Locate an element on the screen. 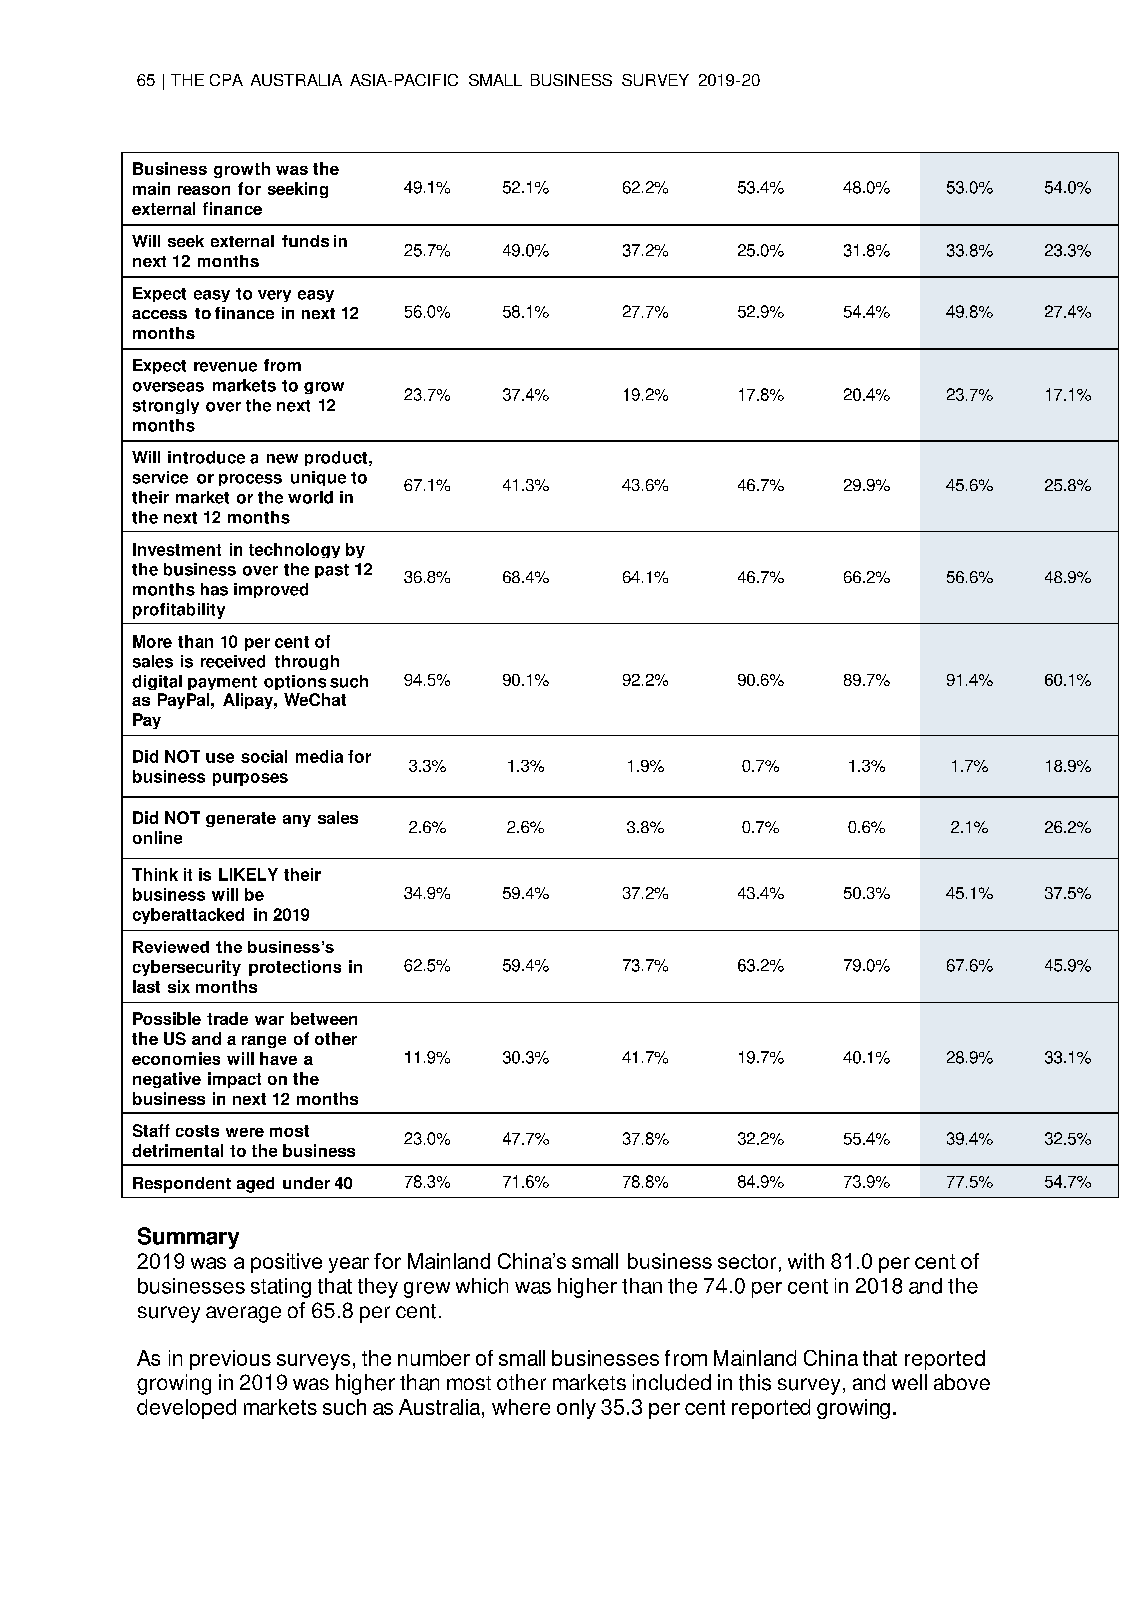  funds is located at coordinates (305, 241).
